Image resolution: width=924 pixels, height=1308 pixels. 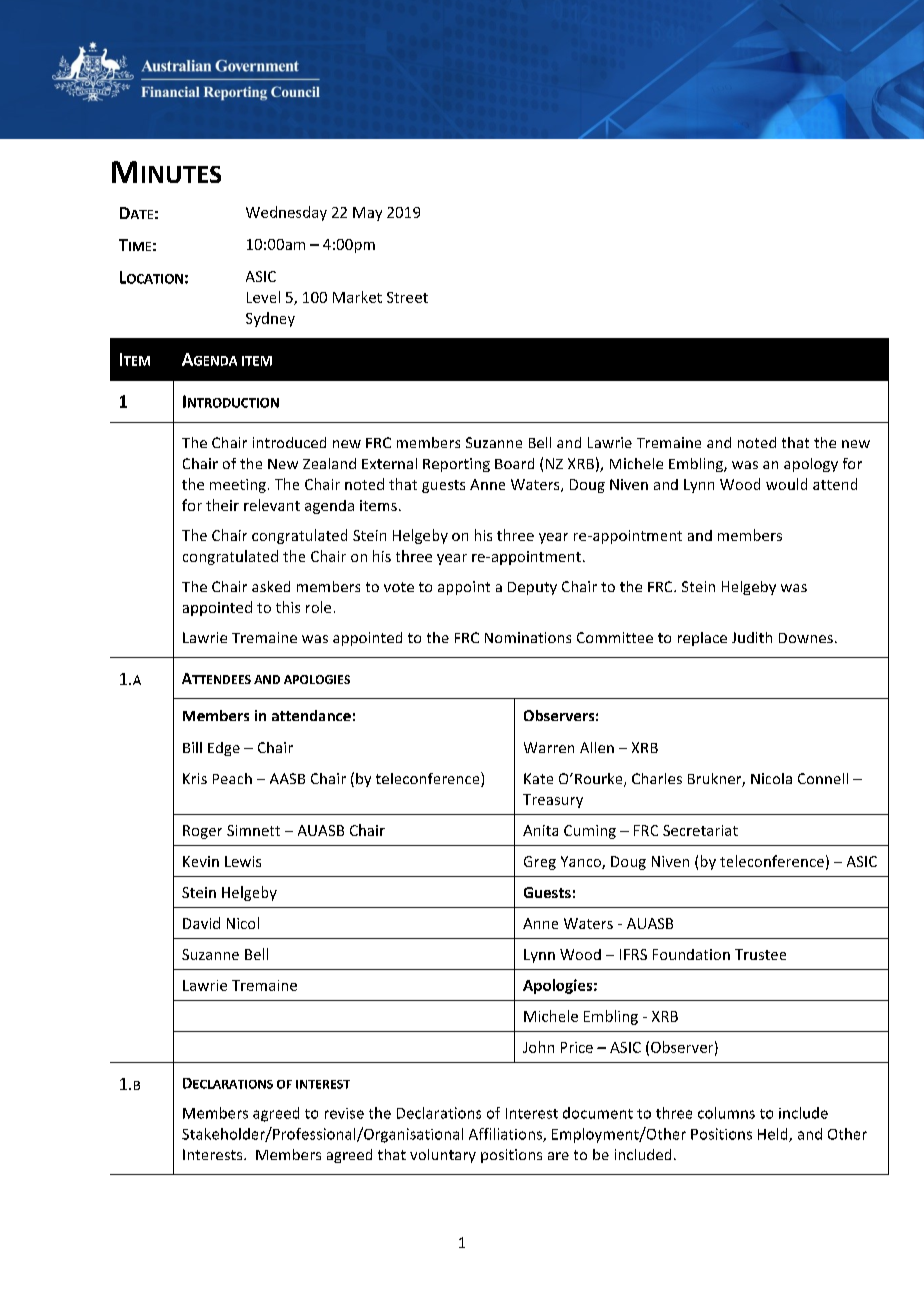 What do you see at coordinates (272, 505) in the screenshot?
I see `relevant` at bounding box center [272, 505].
